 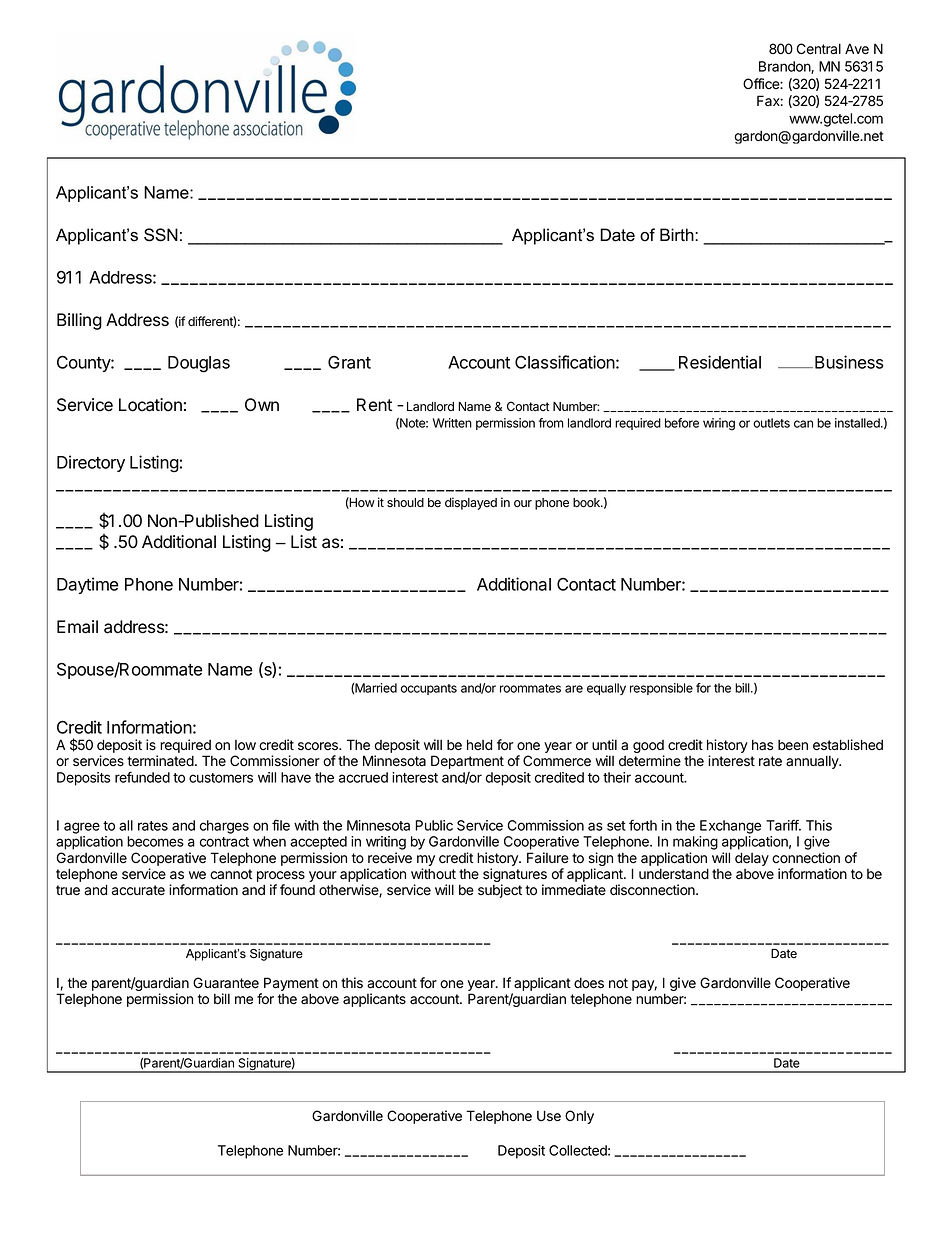 What do you see at coordinates (785, 67) in the image?
I see `Brandon` at bounding box center [785, 67].
